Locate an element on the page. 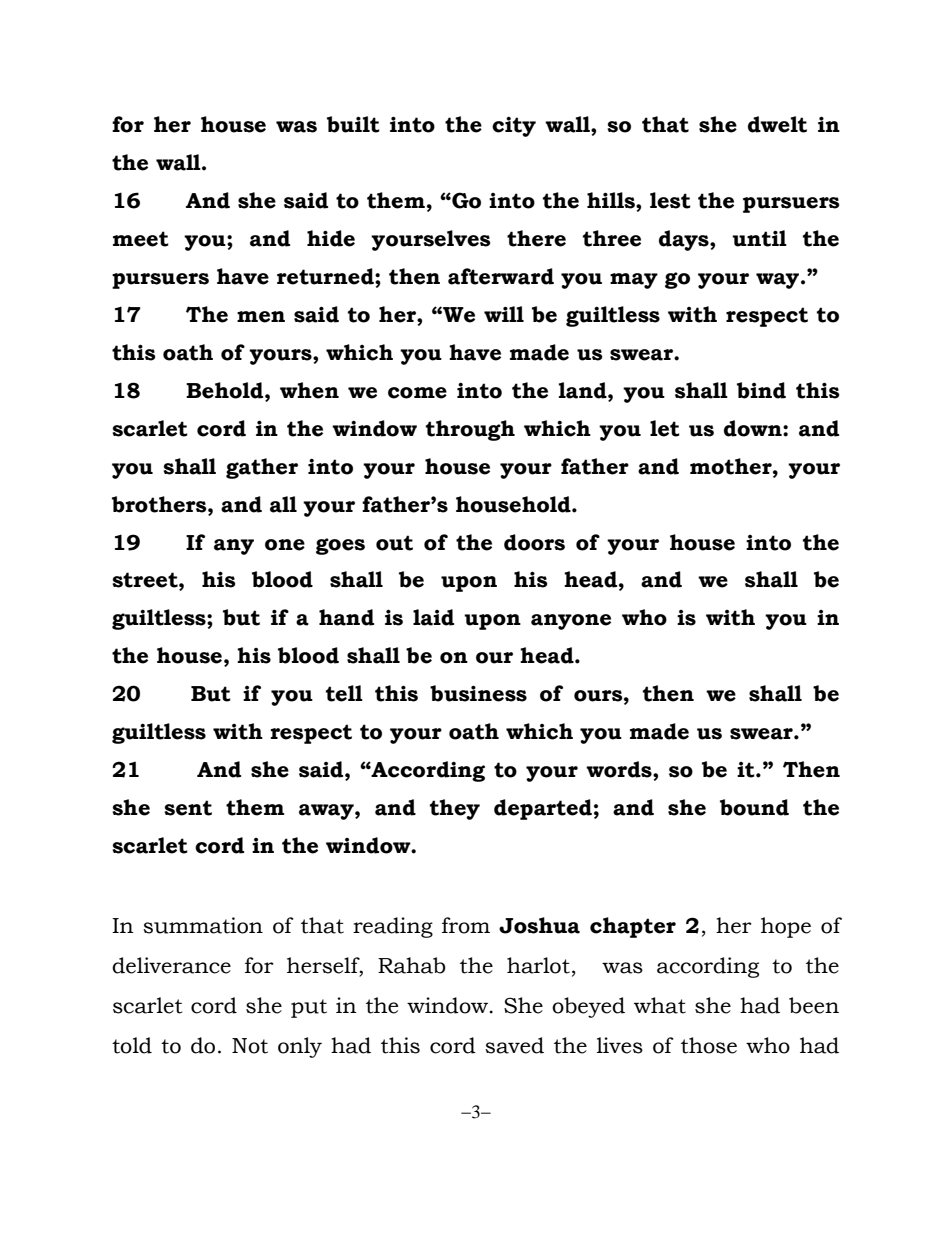 This image has height=1233, width=952. city is located at coordinates (514, 127).
